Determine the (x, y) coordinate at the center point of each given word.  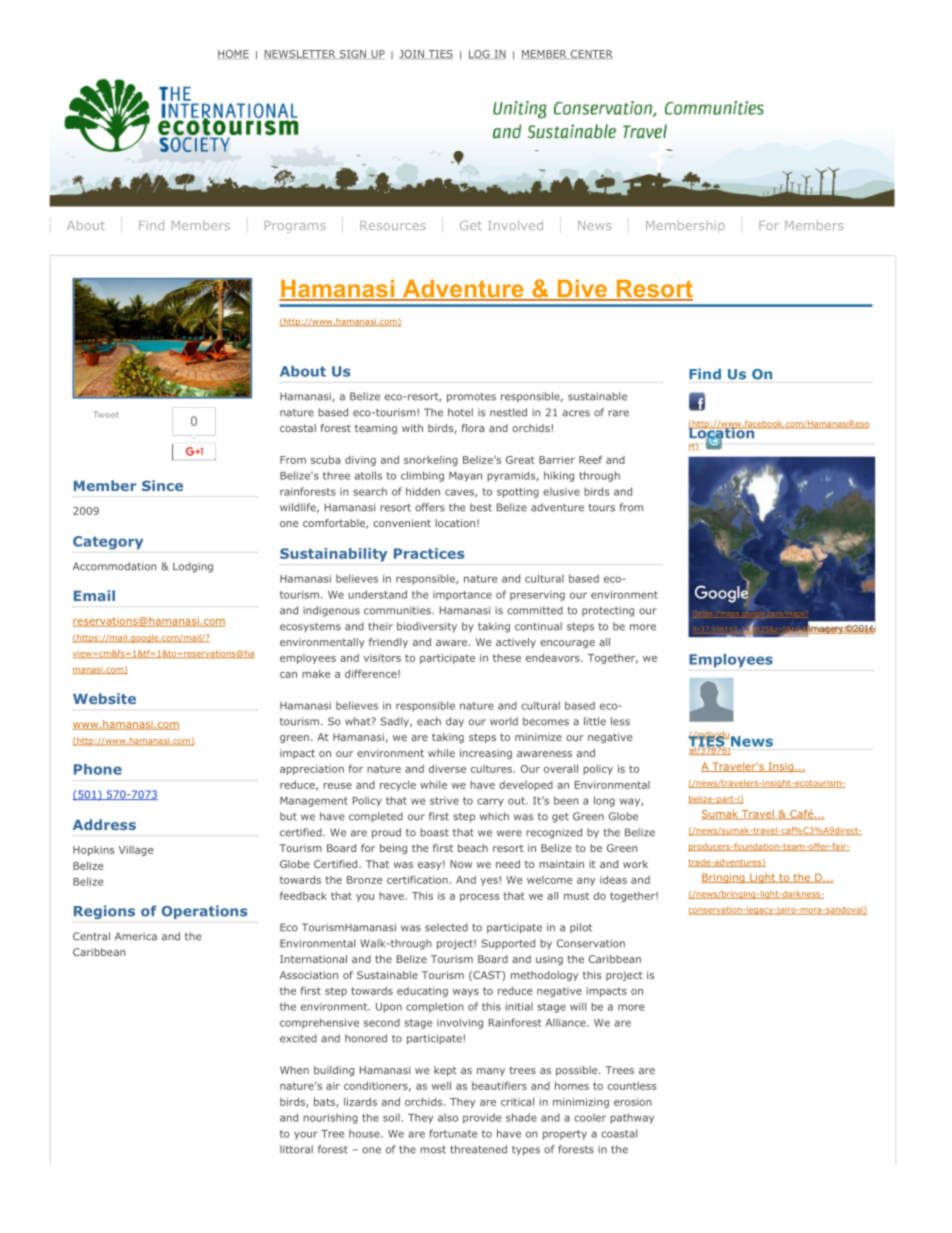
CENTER (592, 54)
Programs (295, 227)
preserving (537, 596)
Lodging (193, 567)
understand (377, 594)
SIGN (353, 54)
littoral (296, 1149)
